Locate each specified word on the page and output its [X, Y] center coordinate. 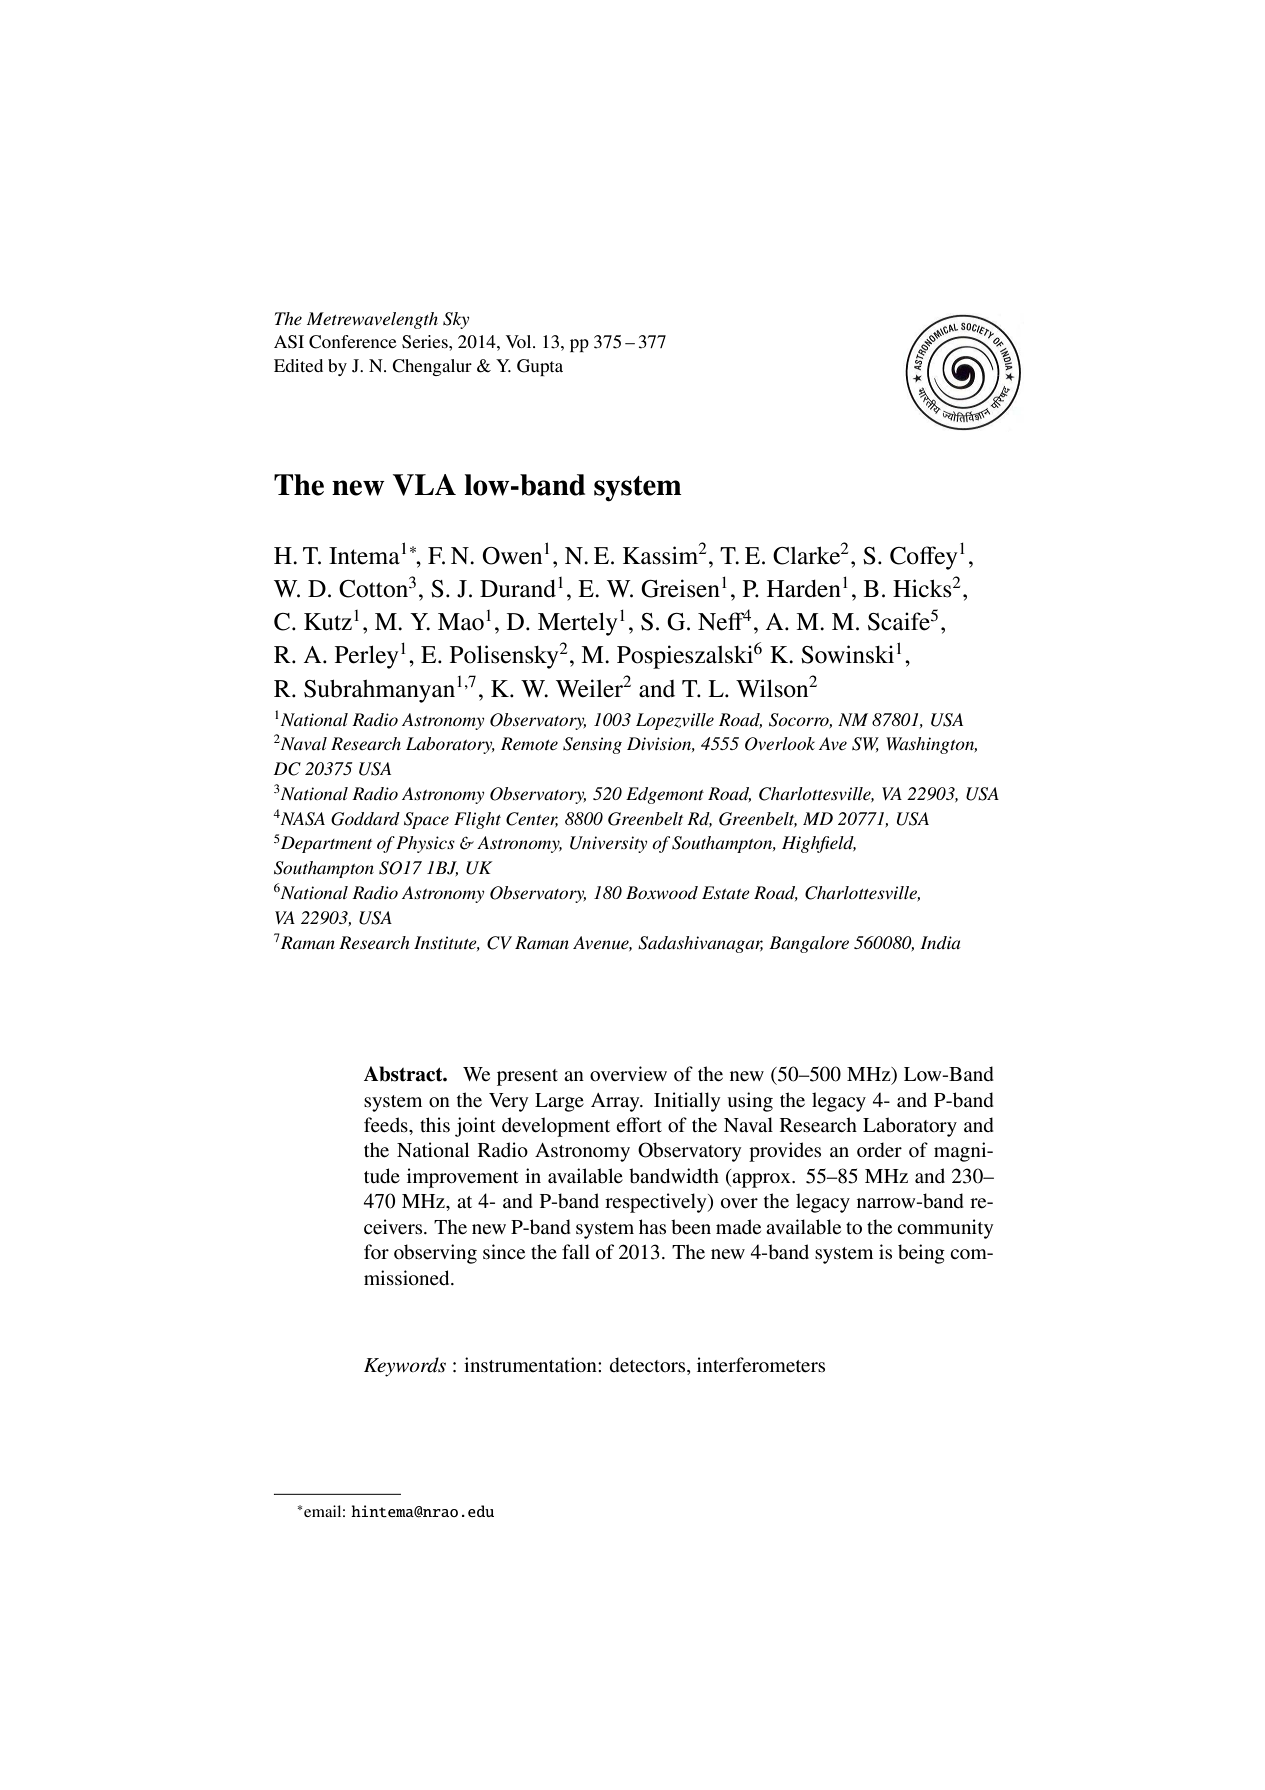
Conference [353, 342]
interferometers [761, 1365]
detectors [649, 1366]
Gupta [540, 367]
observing [435, 1254]
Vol [520, 341]
